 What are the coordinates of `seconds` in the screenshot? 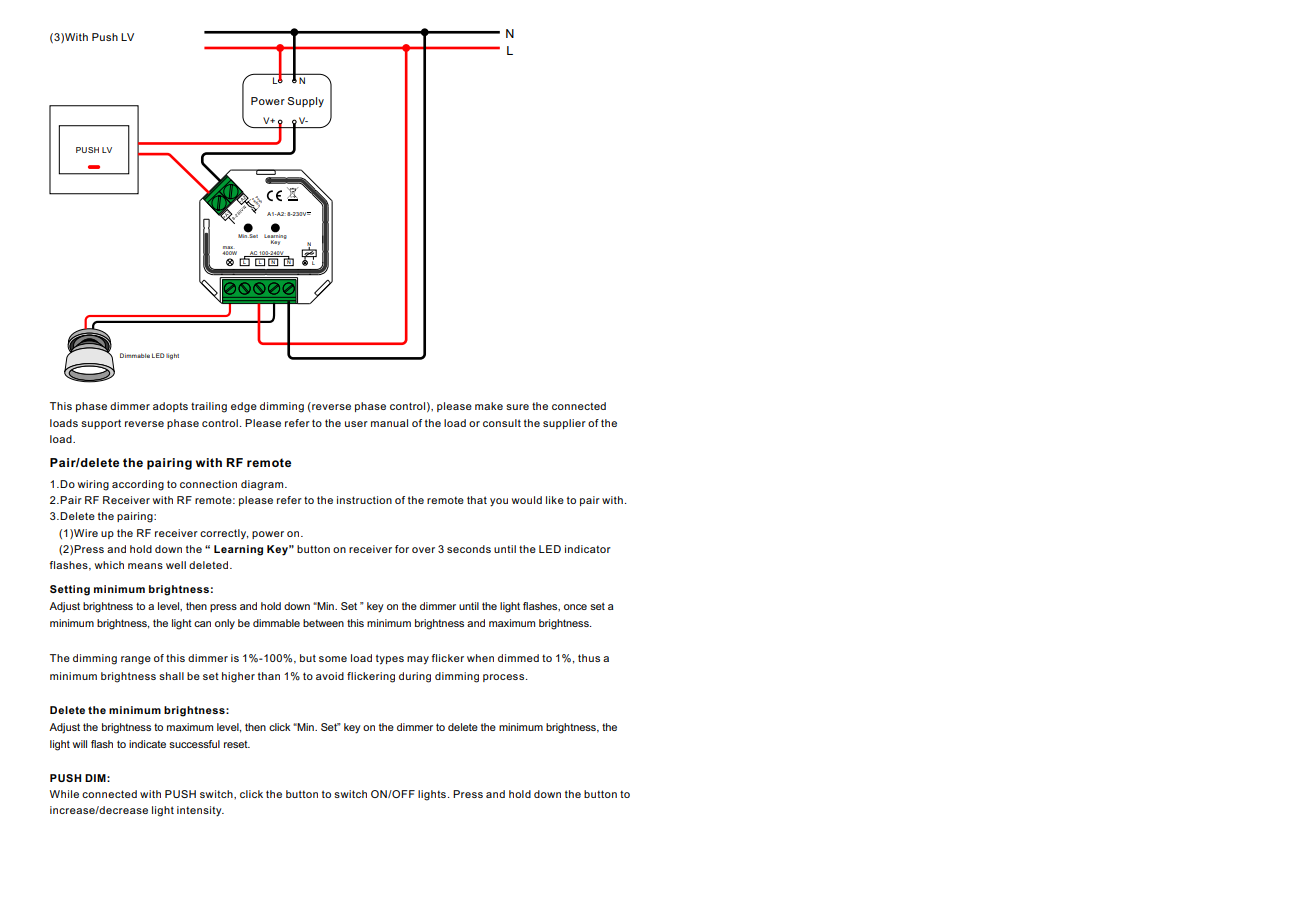 It's located at (469, 549).
